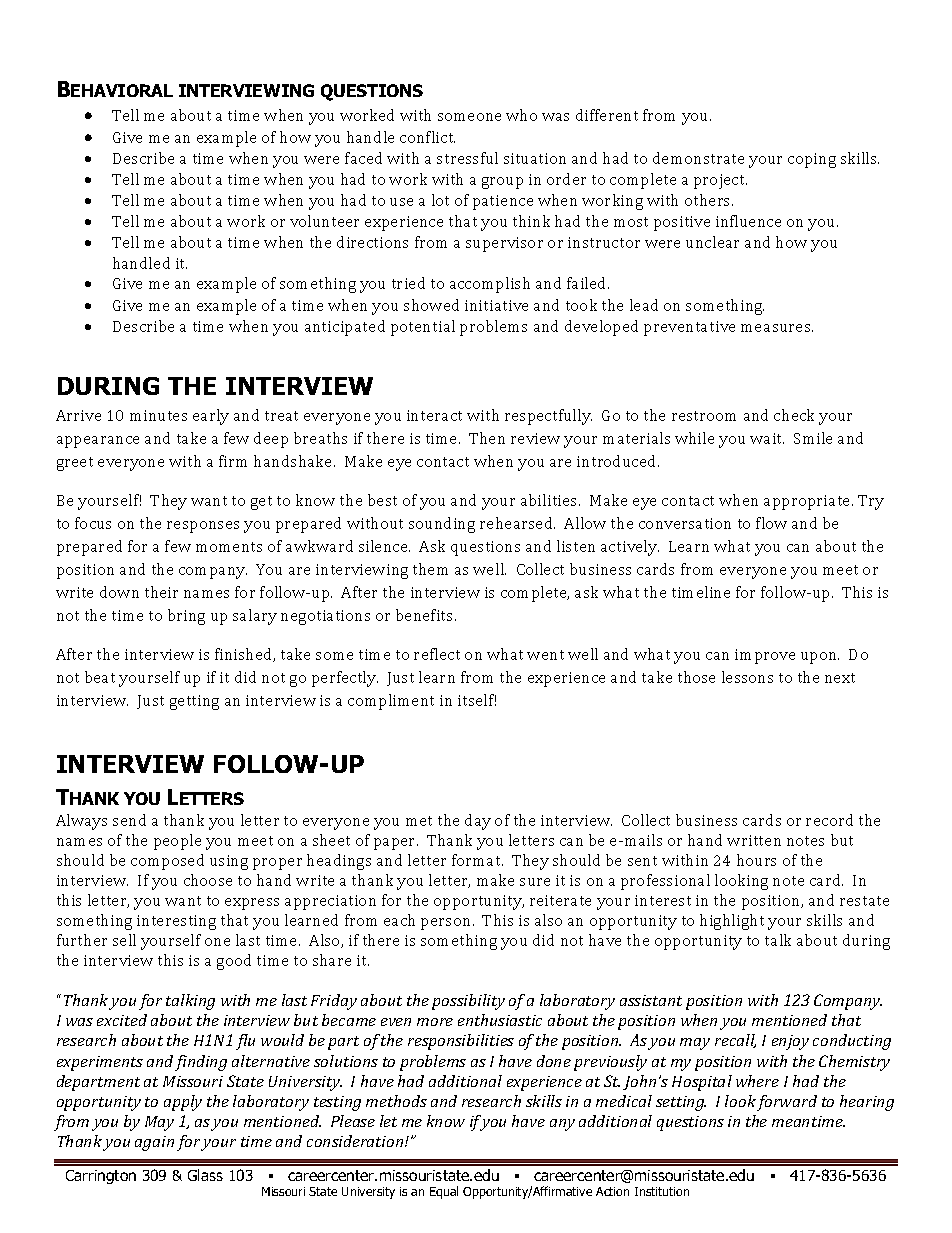 The height and width of the document is (1233, 952). I want to click on person, so click(447, 924).
